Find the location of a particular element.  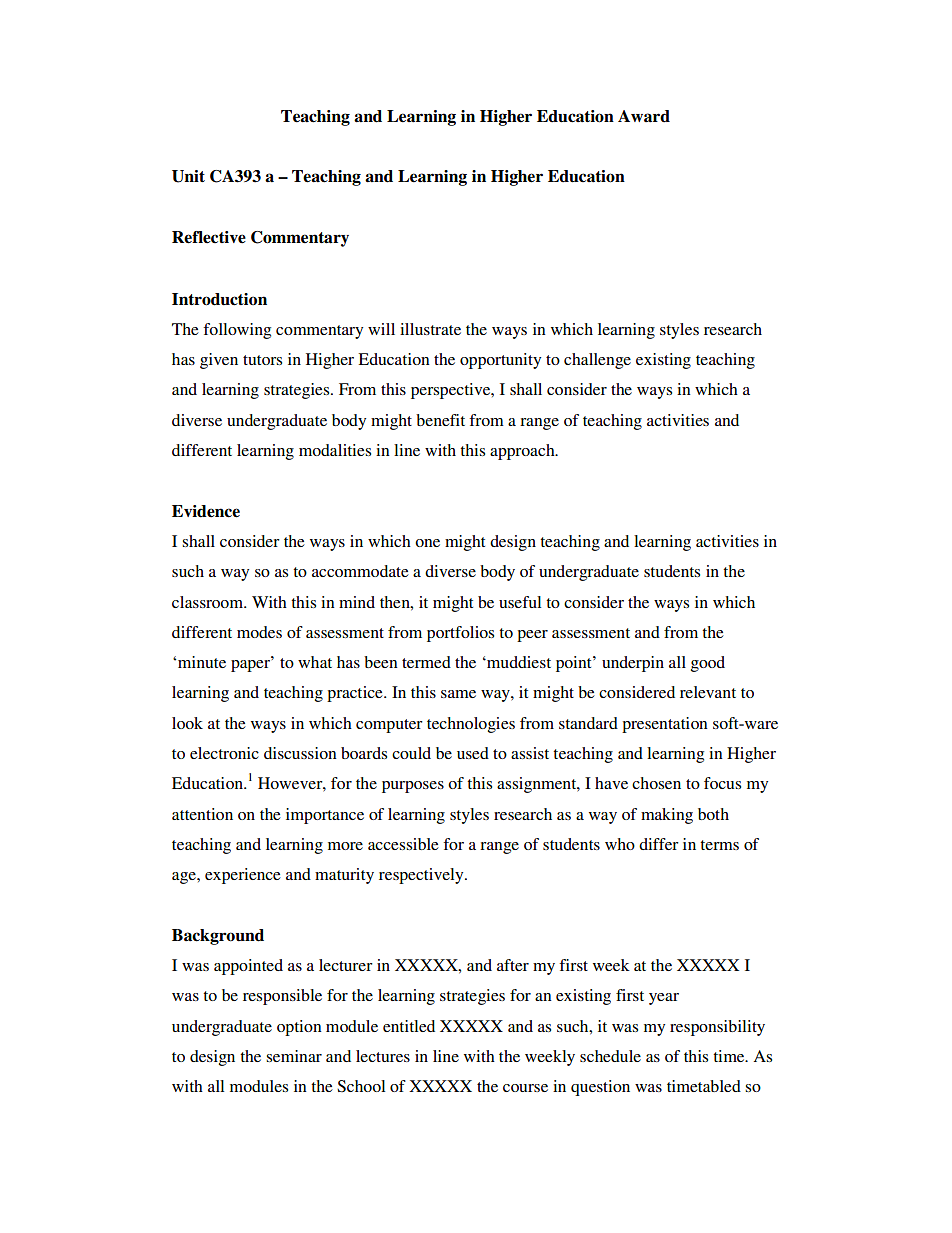

presentation is located at coordinates (665, 725).
